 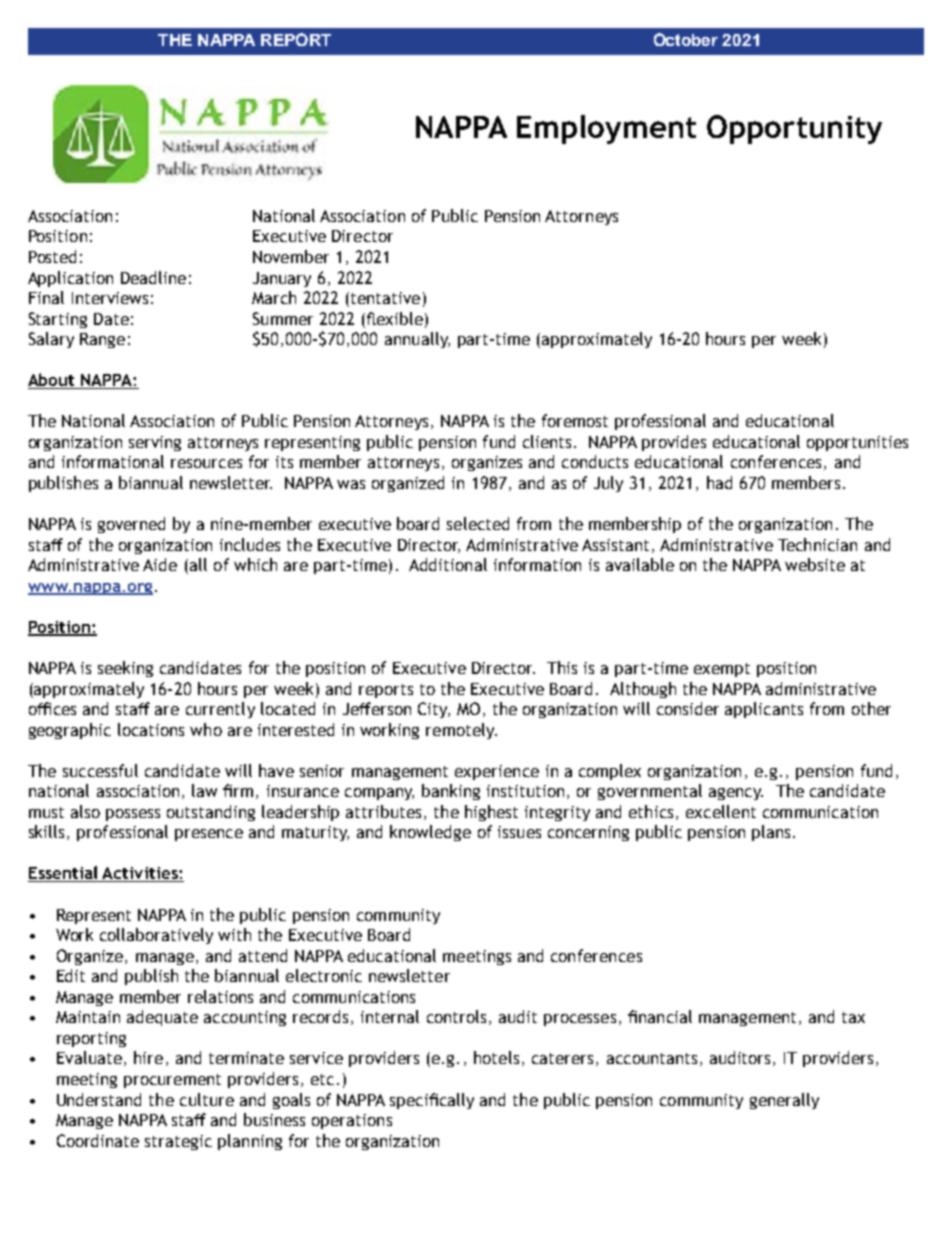 What do you see at coordinates (52, 256) in the screenshot?
I see `Posted` at bounding box center [52, 256].
